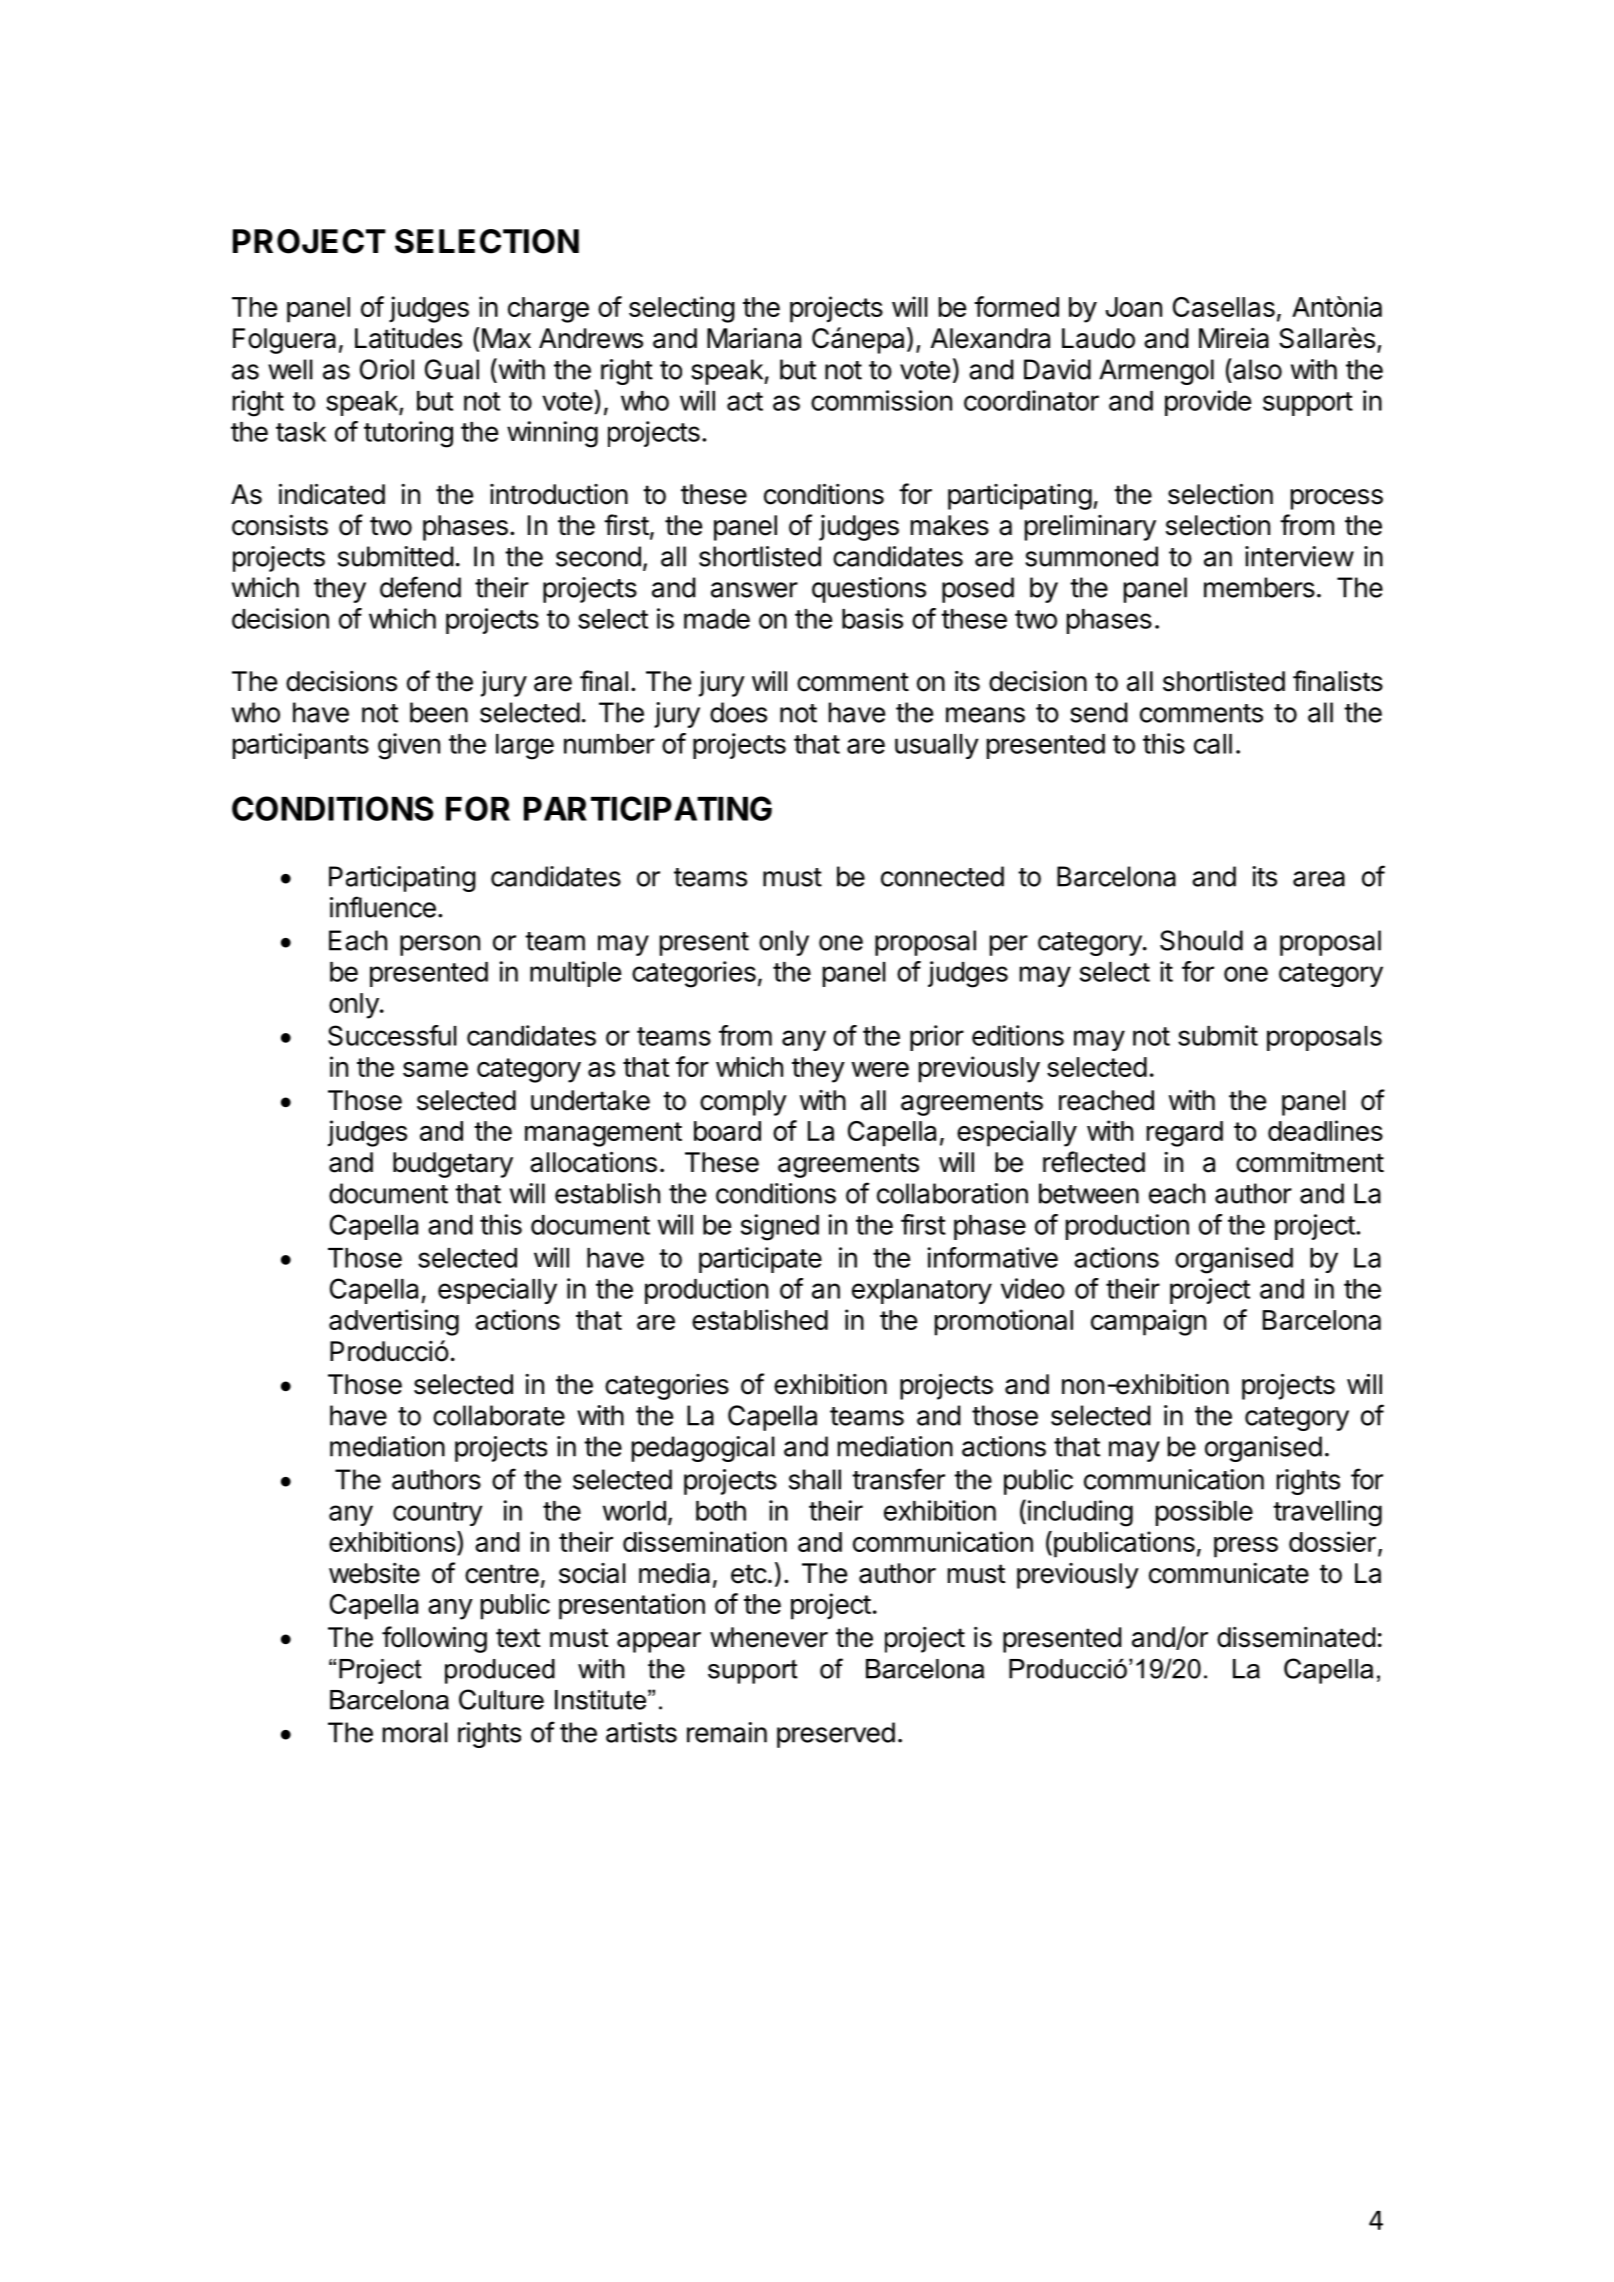 The width and height of the image is (1614, 2282). Describe the element at coordinates (1296, 1637) in the image. I see `disseminated` at that location.
